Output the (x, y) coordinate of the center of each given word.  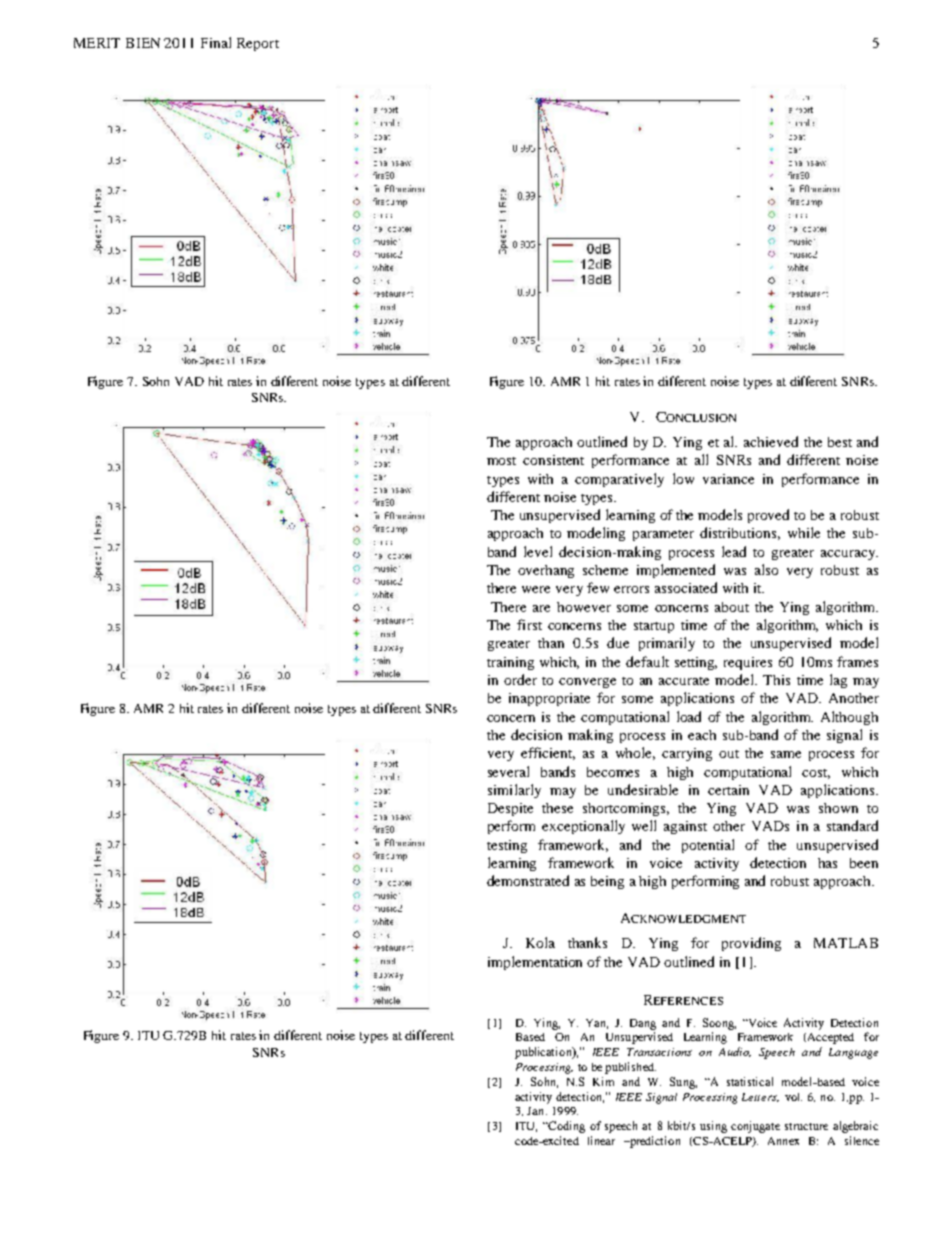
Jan (537, 1111)
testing (507, 846)
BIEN (143, 43)
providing (751, 944)
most (501, 461)
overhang (546, 571)
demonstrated (528, 880)
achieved (771, 441)
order (520, 679)
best (840, 442)
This (776, 680)
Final (216, 42)
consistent (553, 460)
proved (768, 516)
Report (258, 44)
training (510, 663)
